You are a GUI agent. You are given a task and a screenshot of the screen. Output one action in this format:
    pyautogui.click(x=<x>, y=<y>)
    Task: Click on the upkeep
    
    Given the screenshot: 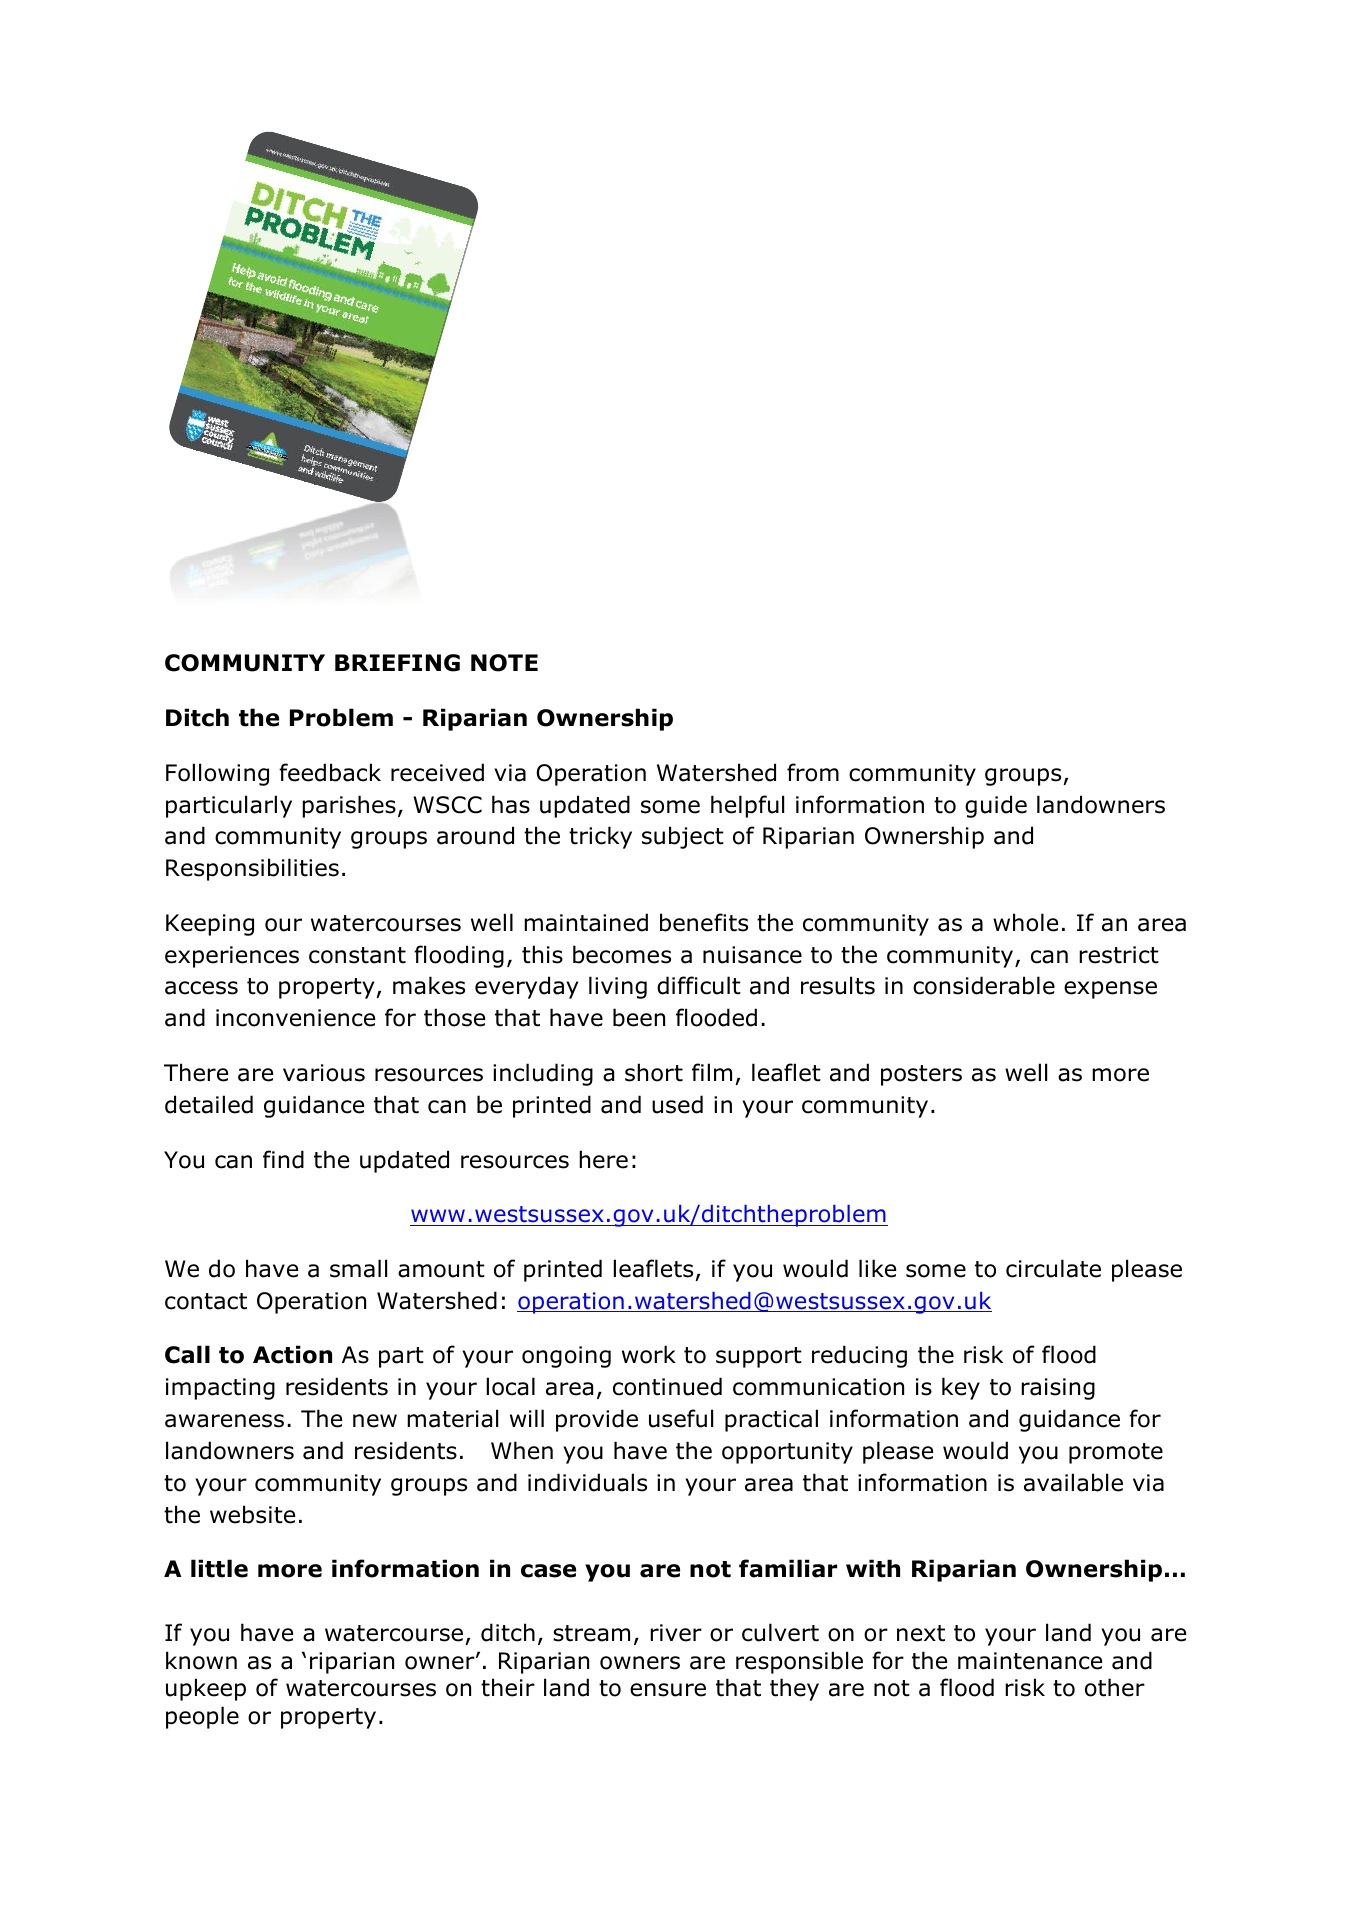 What is the action you would take?
    pyautogui.click(x=206, y=1689)
